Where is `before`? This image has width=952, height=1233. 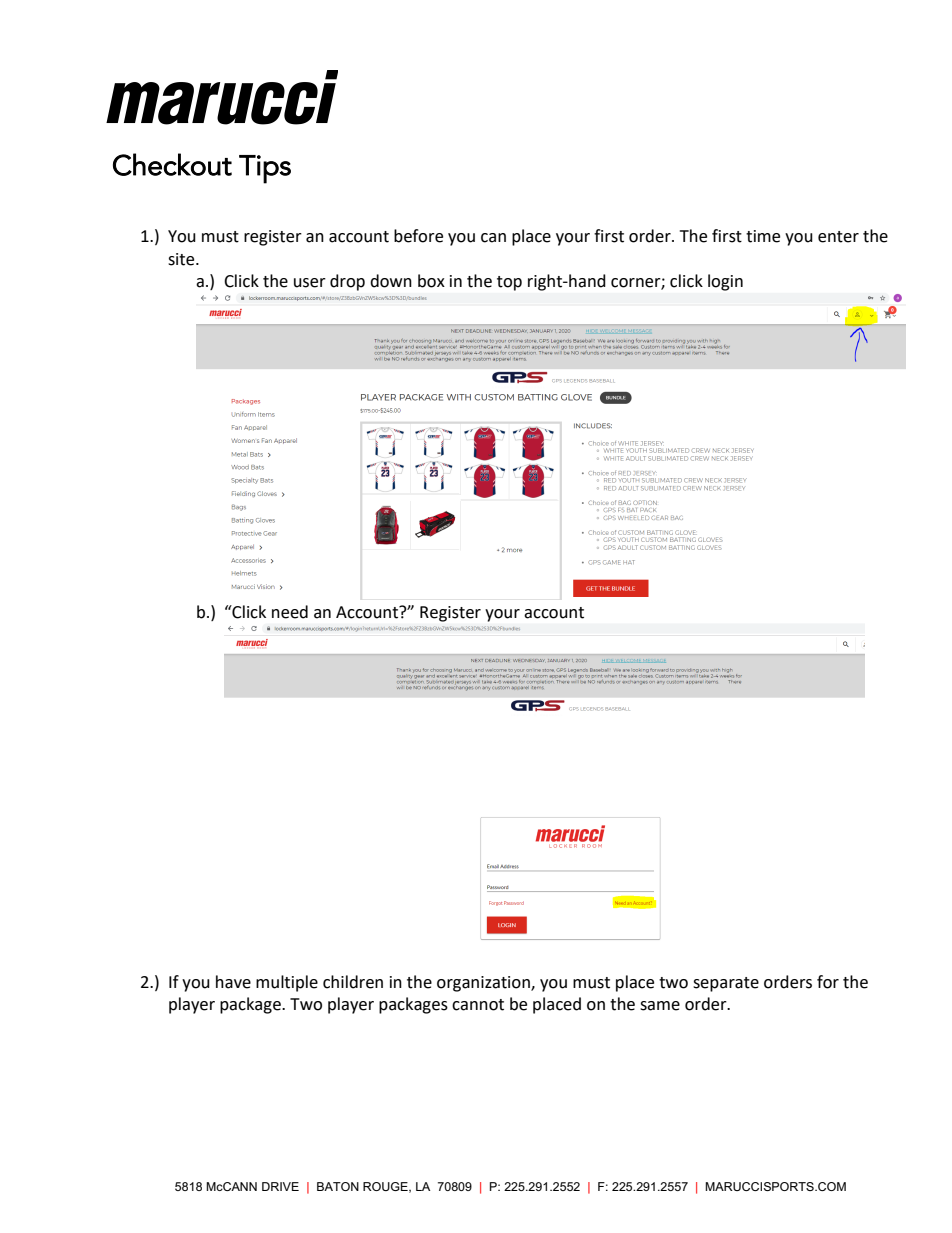 before is located at coordinates (418, 236).
